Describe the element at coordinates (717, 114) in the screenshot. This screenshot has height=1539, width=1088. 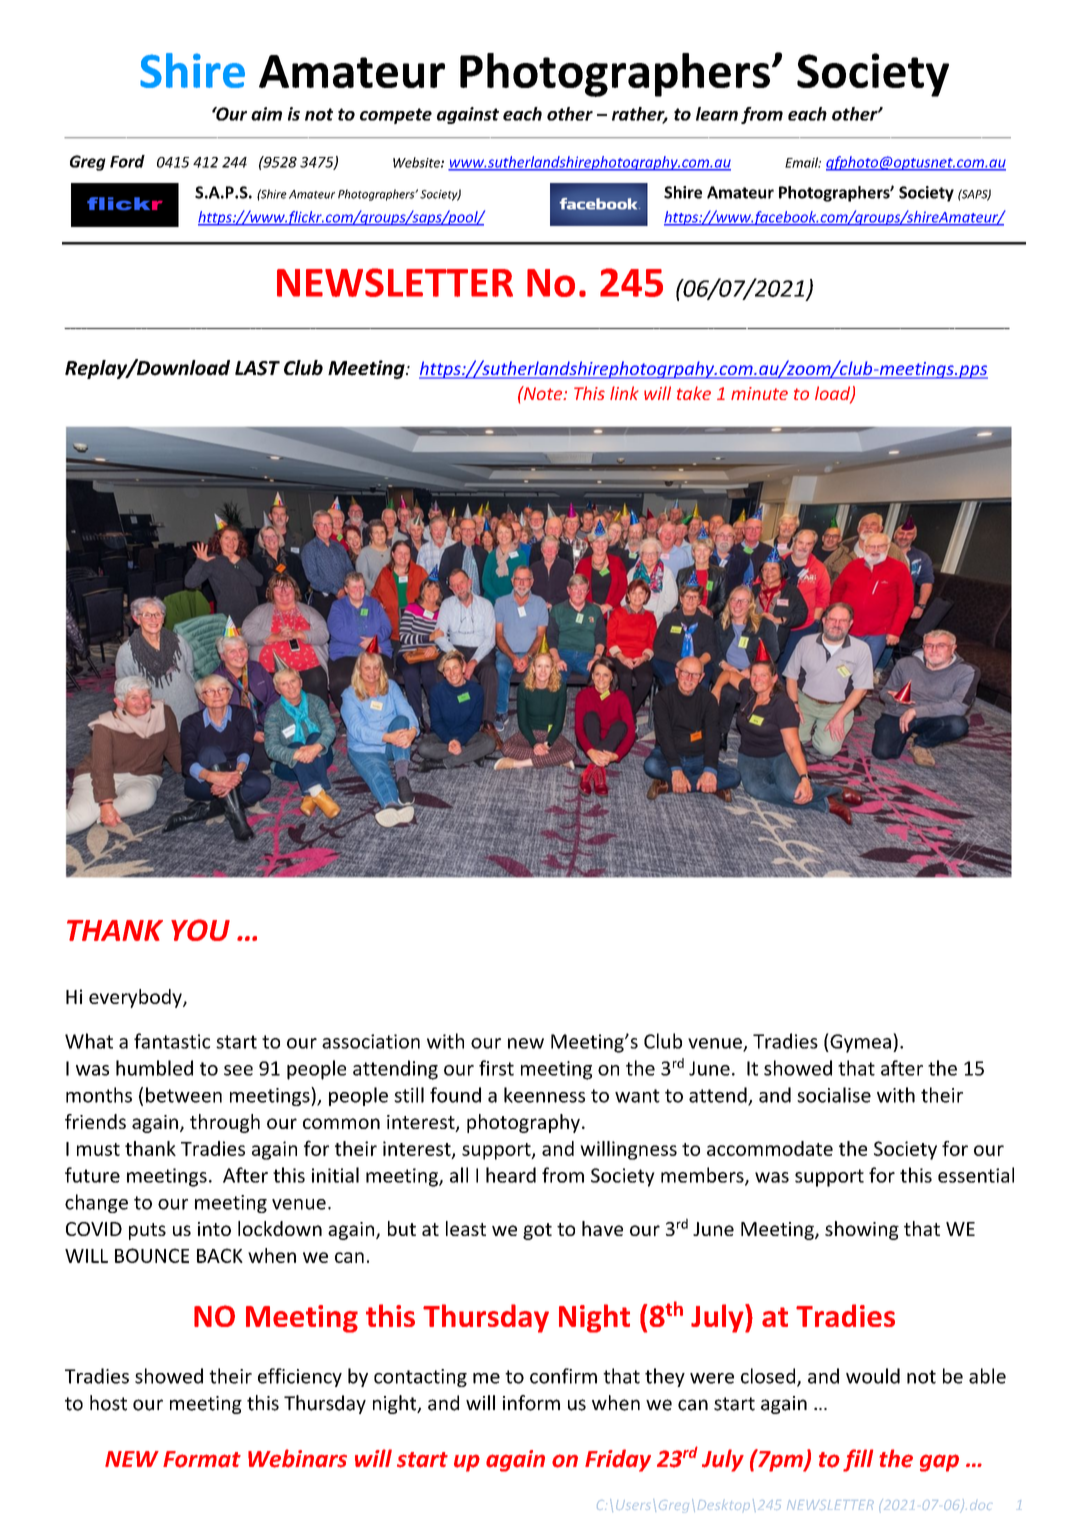
I see `learn` at that location.
